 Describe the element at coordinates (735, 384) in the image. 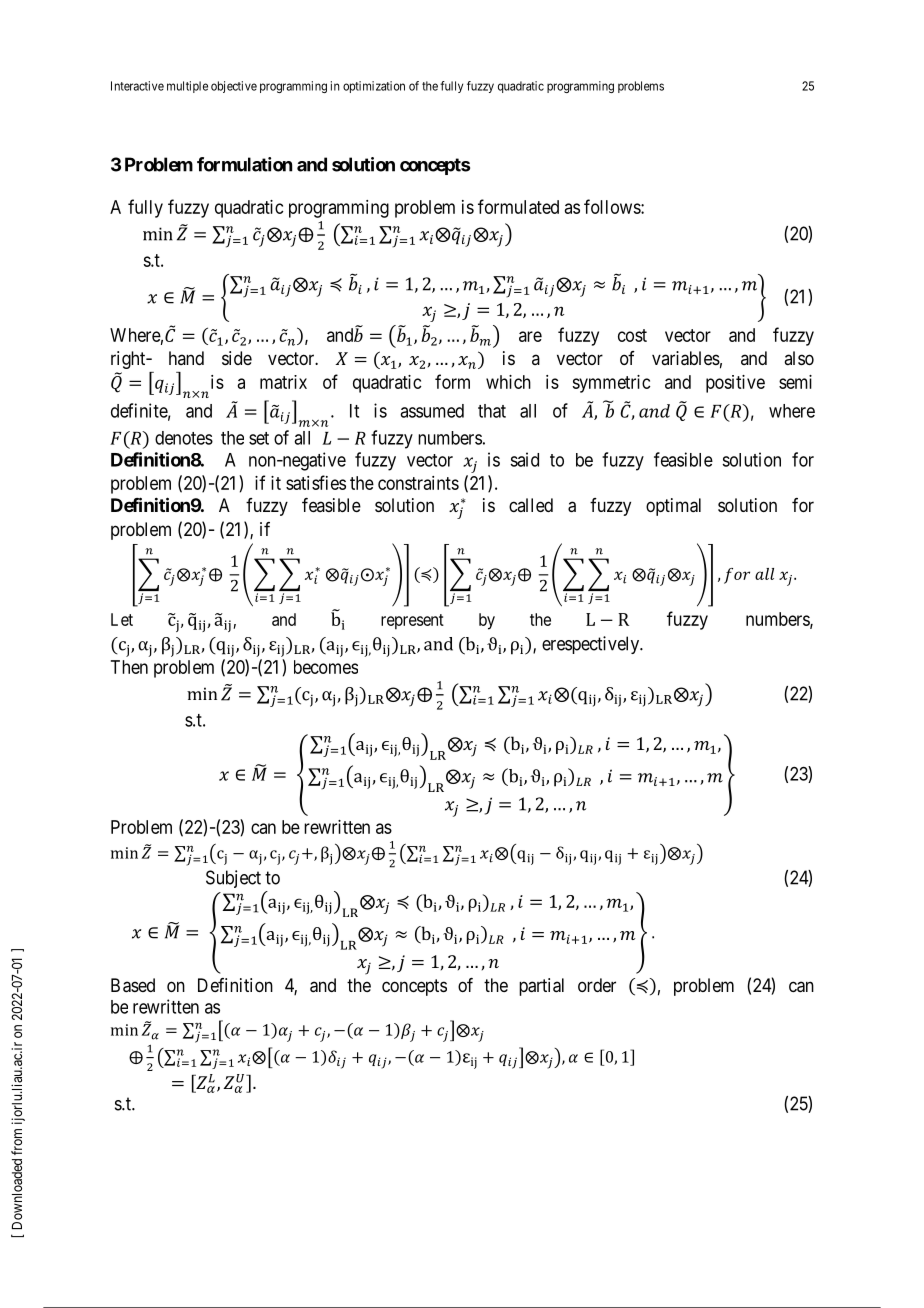

I see `positive` at that location.
